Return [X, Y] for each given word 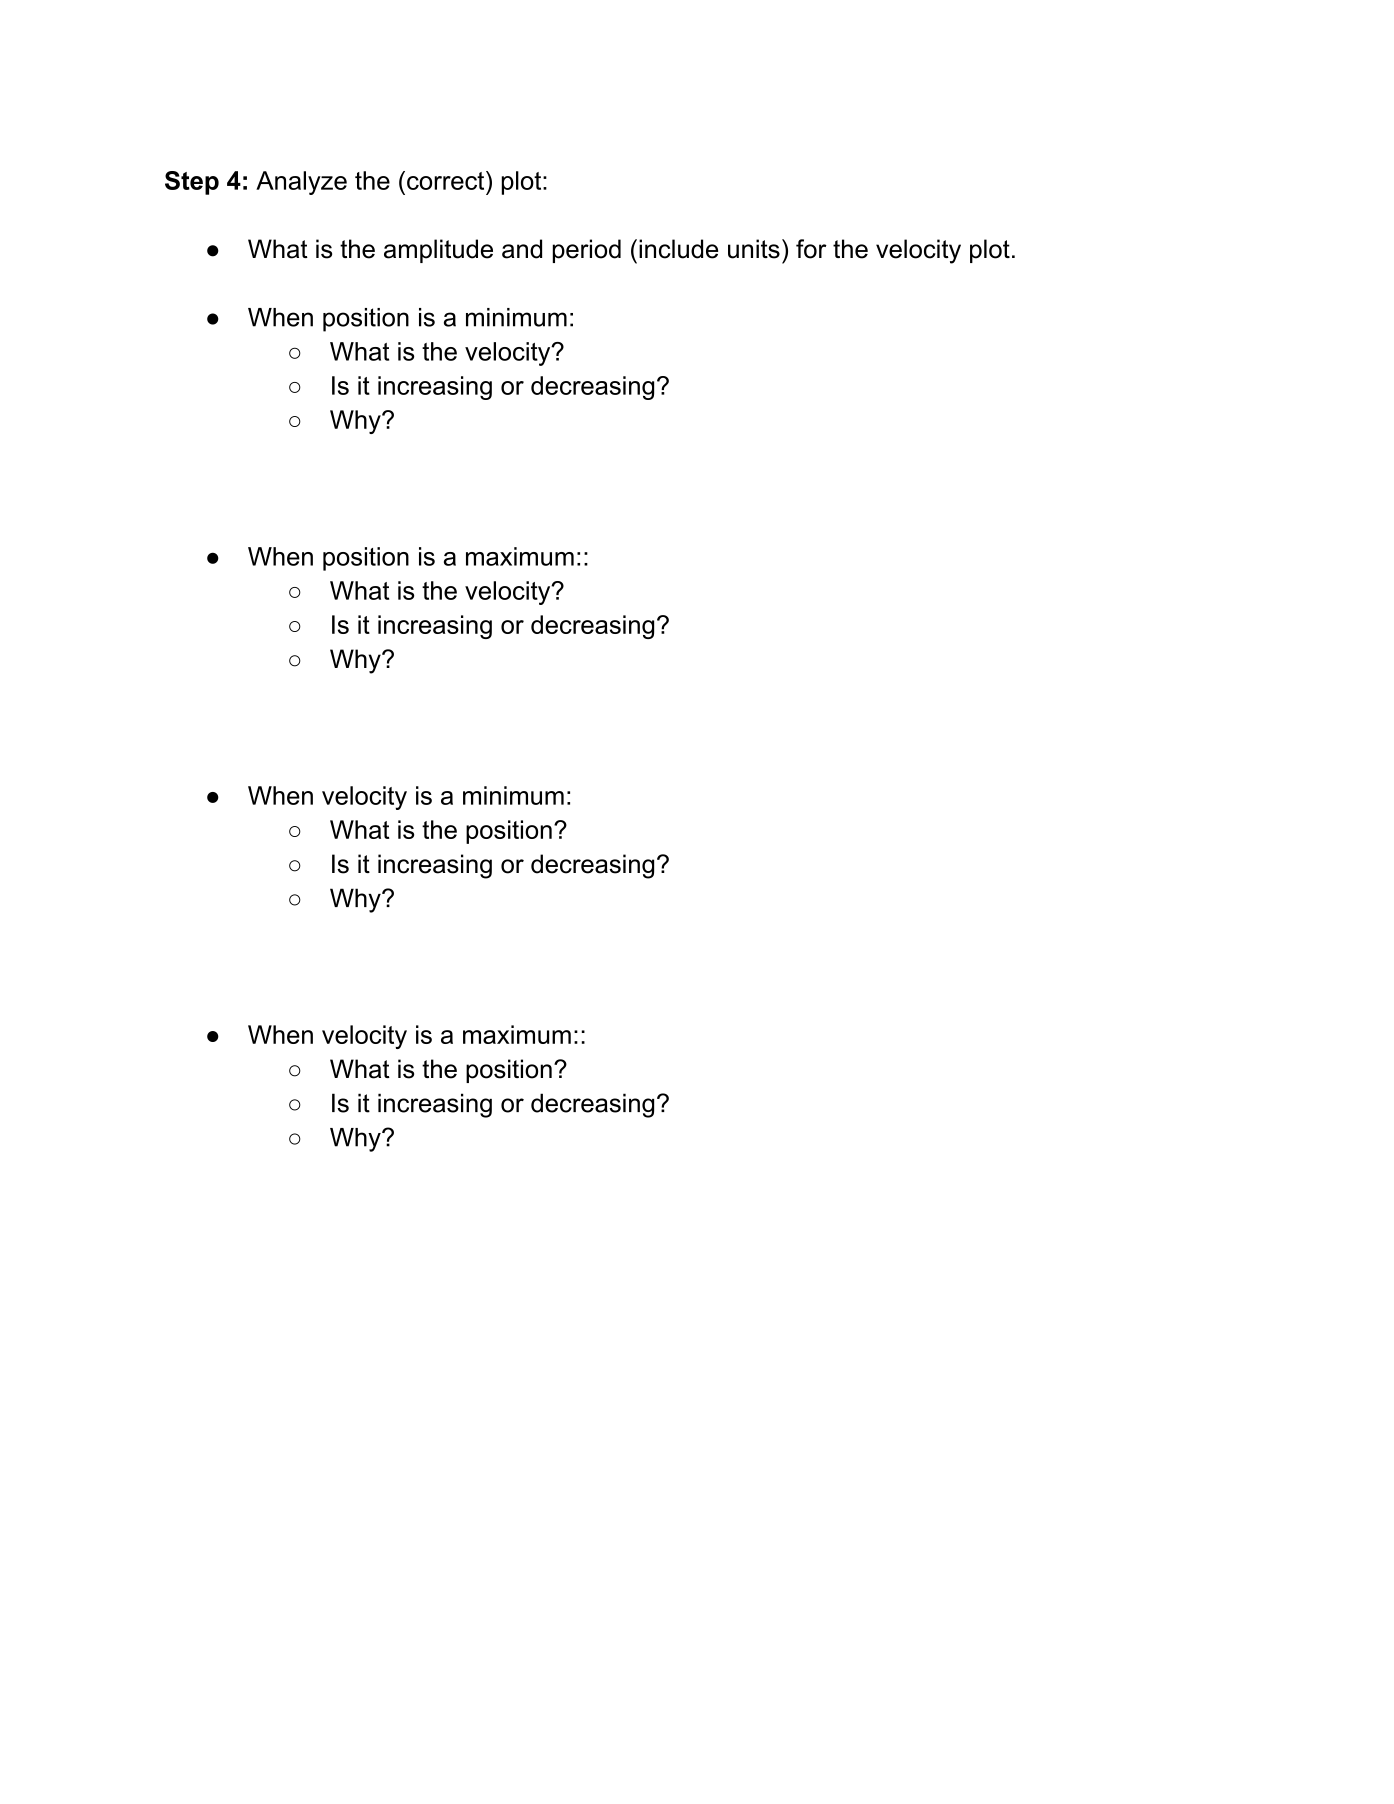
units [754, 249]
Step [192, 183]
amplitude [438, 251]
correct [447, 180]
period [587, 251]
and [522, 249]
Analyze [301, 183]
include [678, 249]
